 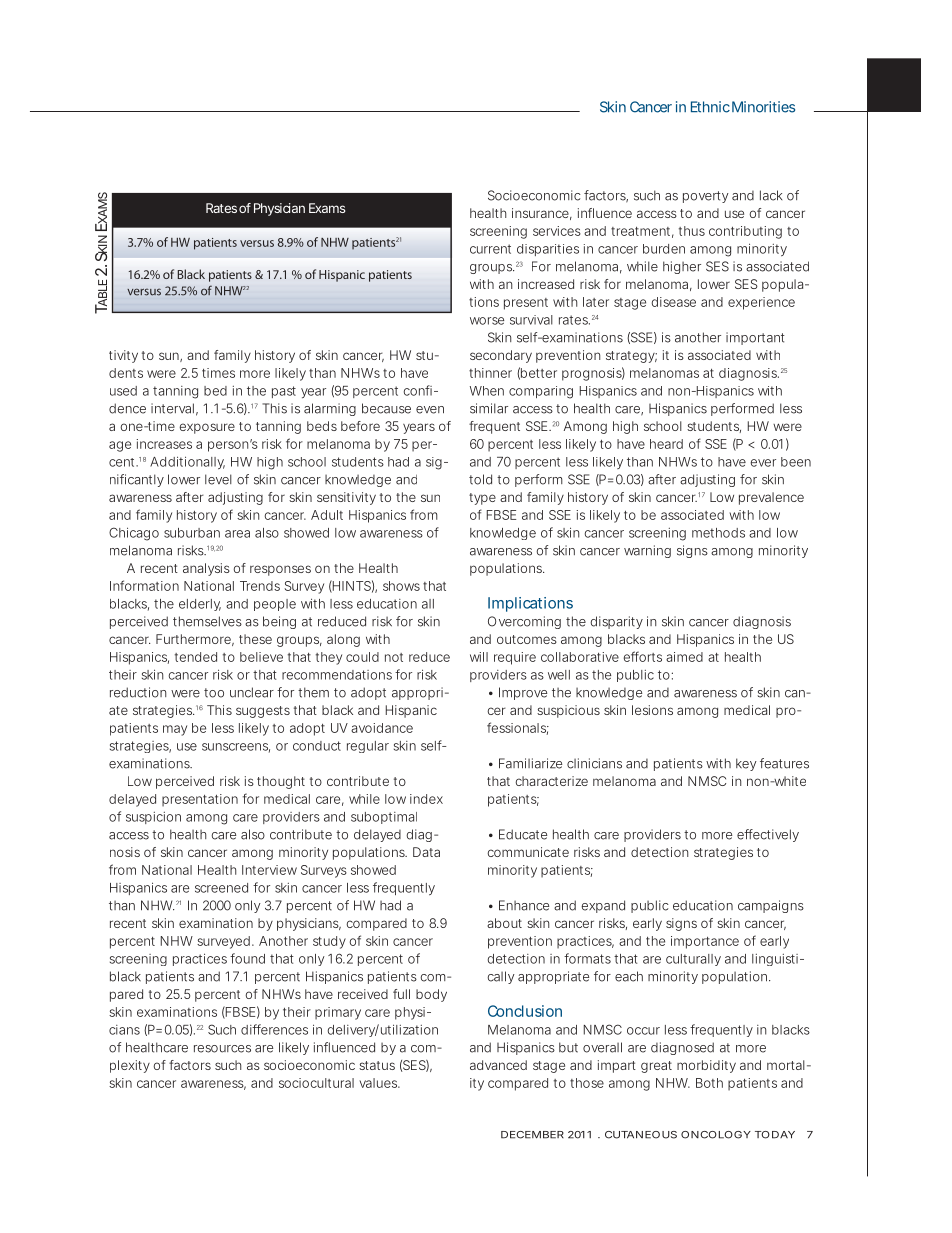 What do you see at coordinates (479, 657) in the screenshot?
I see `will` at bounding box center [479, 657].
